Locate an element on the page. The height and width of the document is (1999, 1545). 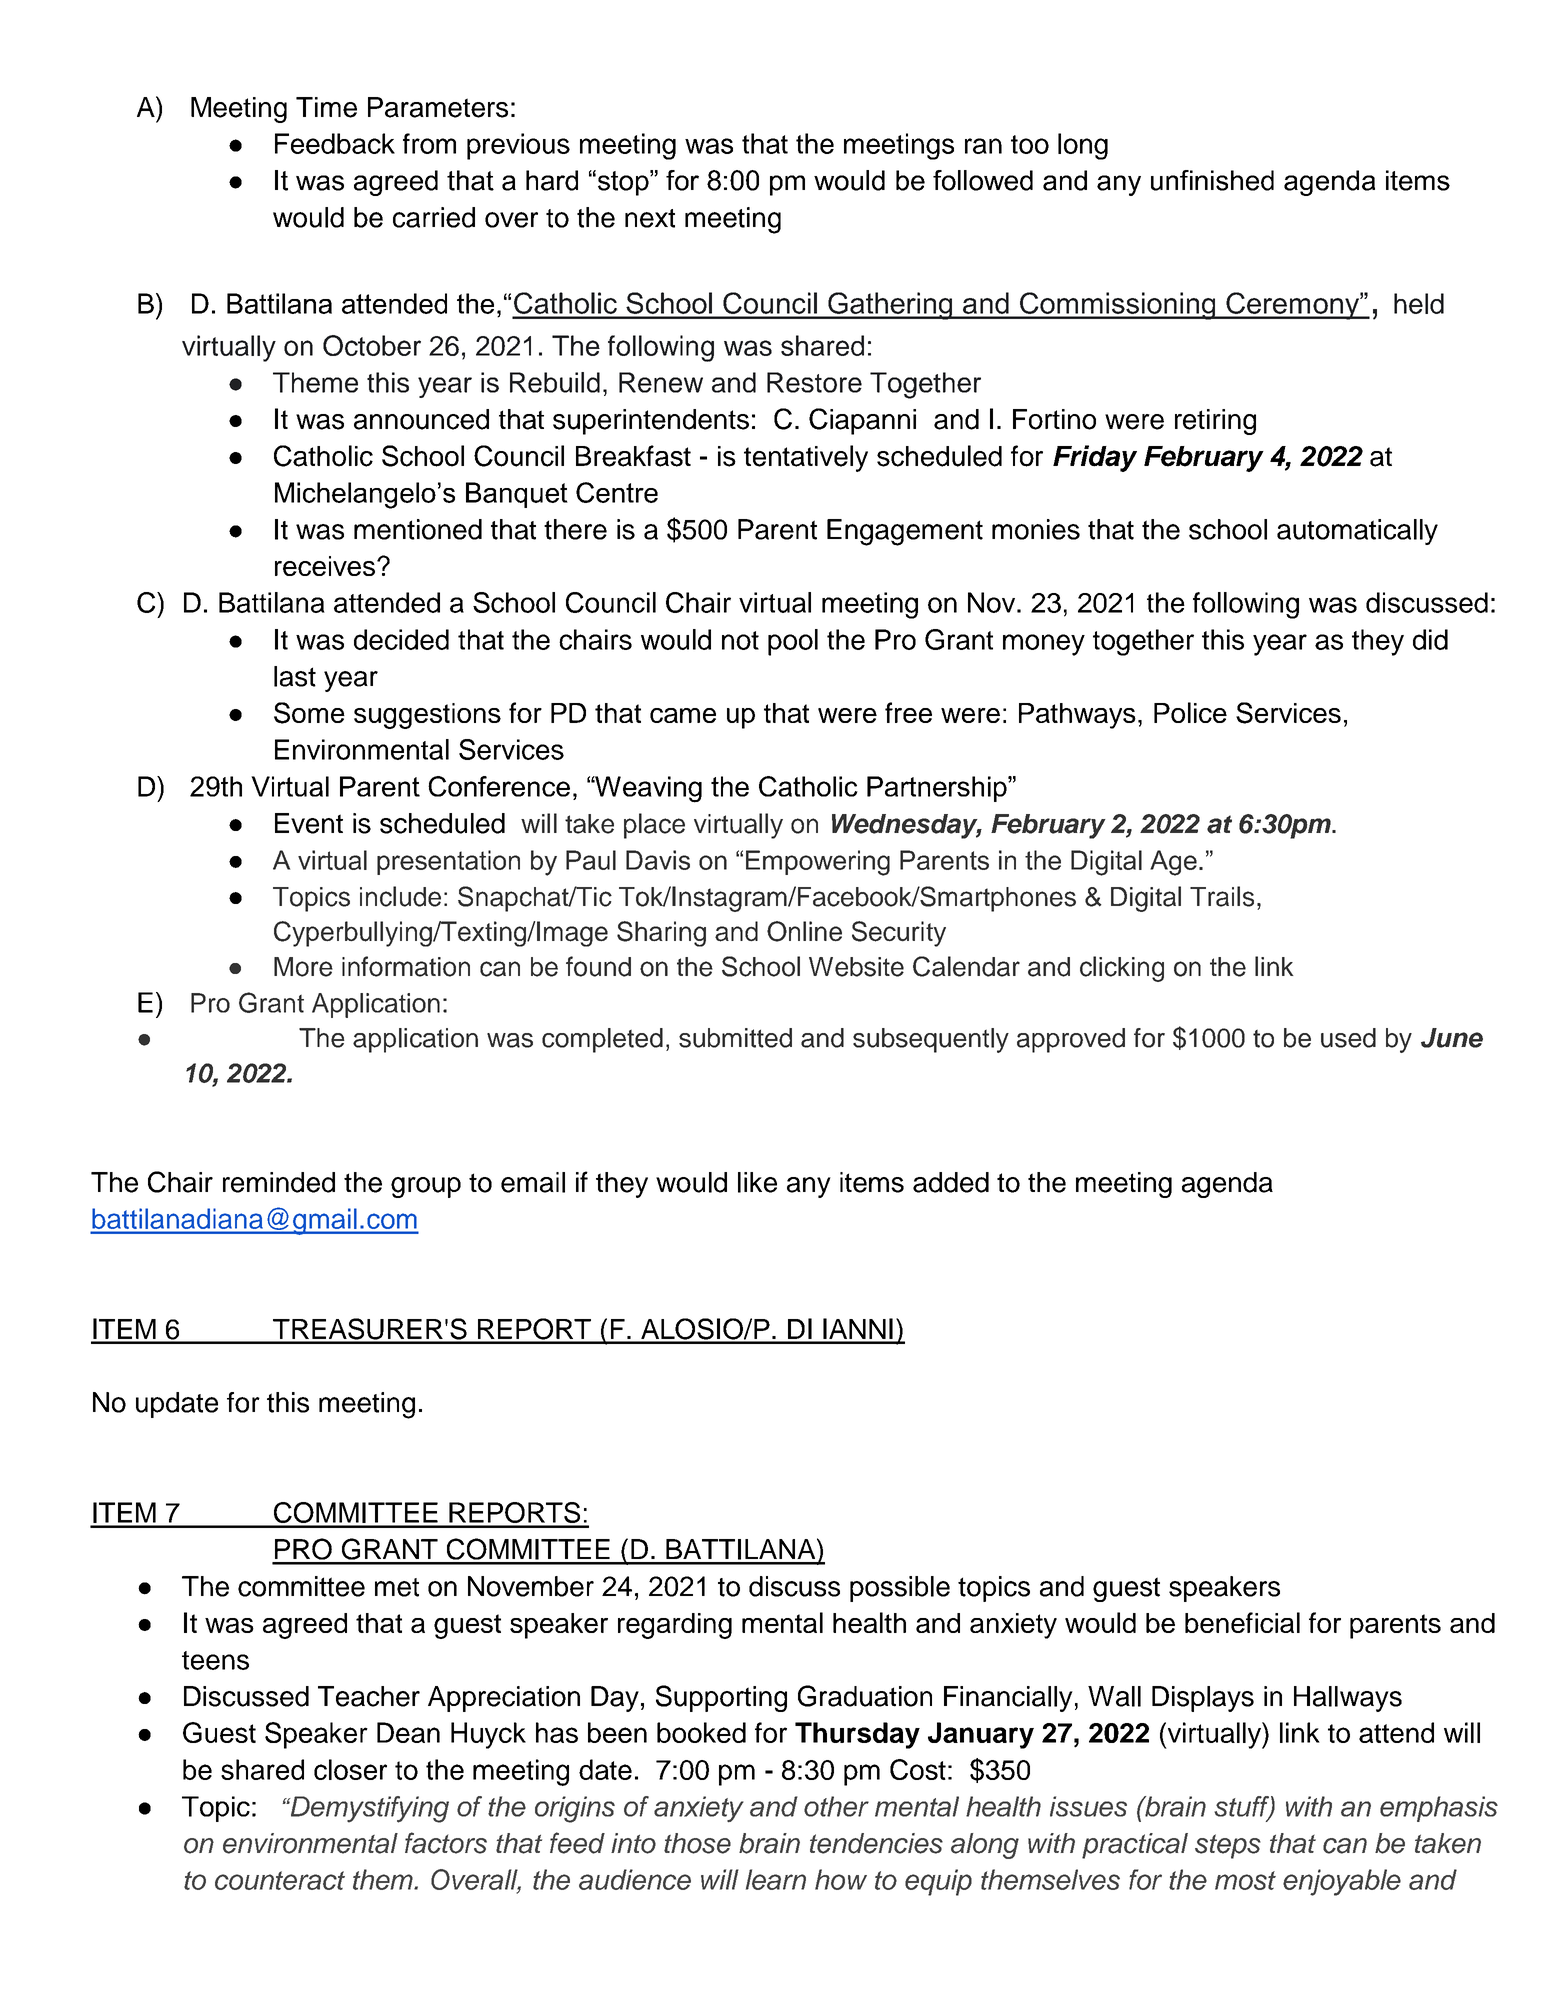
Website is located at coordinates (856, 967).
